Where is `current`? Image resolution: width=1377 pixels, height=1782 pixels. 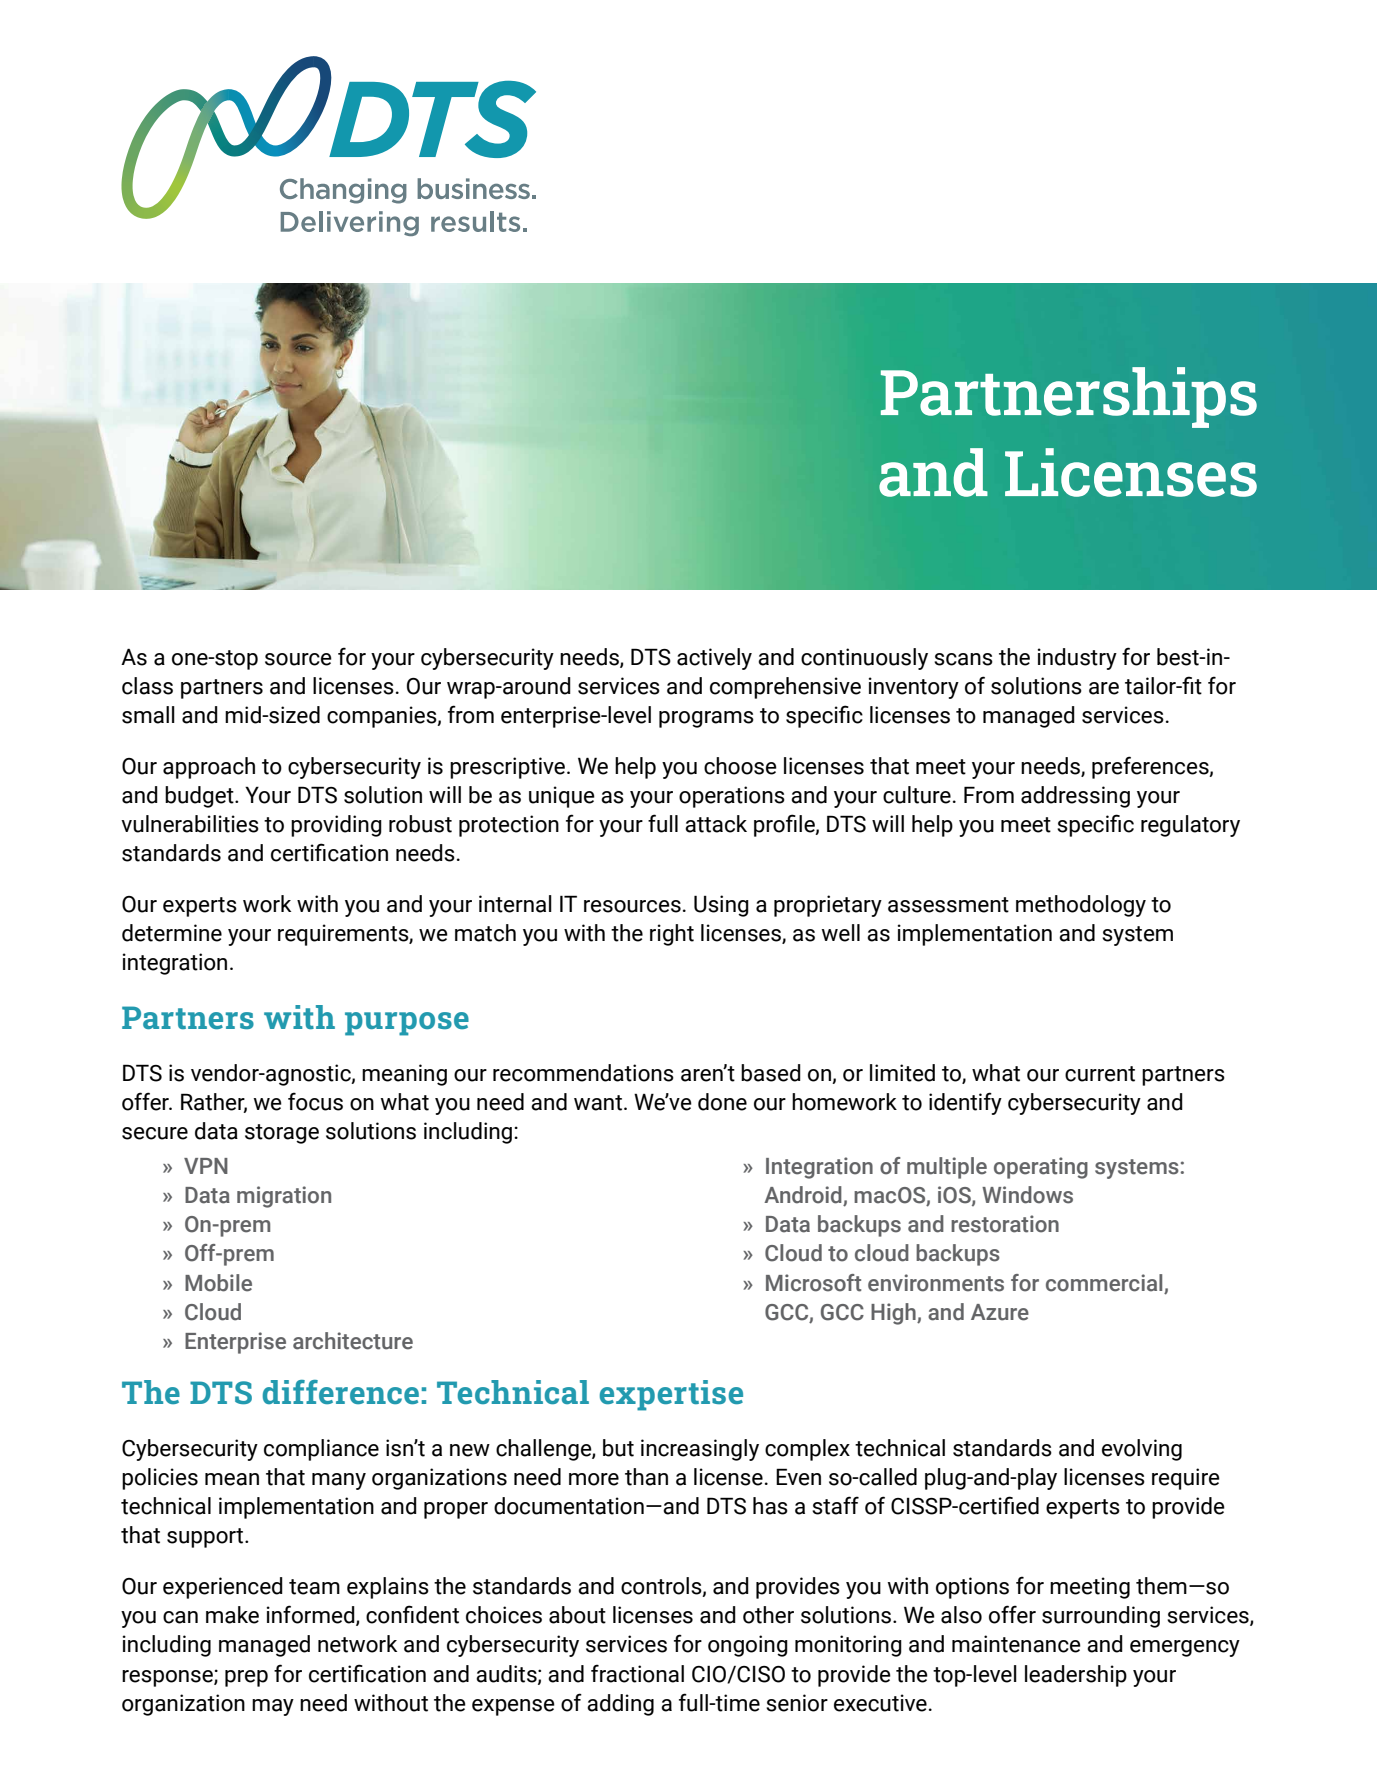 current is located at coordinates (1100, 1074).
